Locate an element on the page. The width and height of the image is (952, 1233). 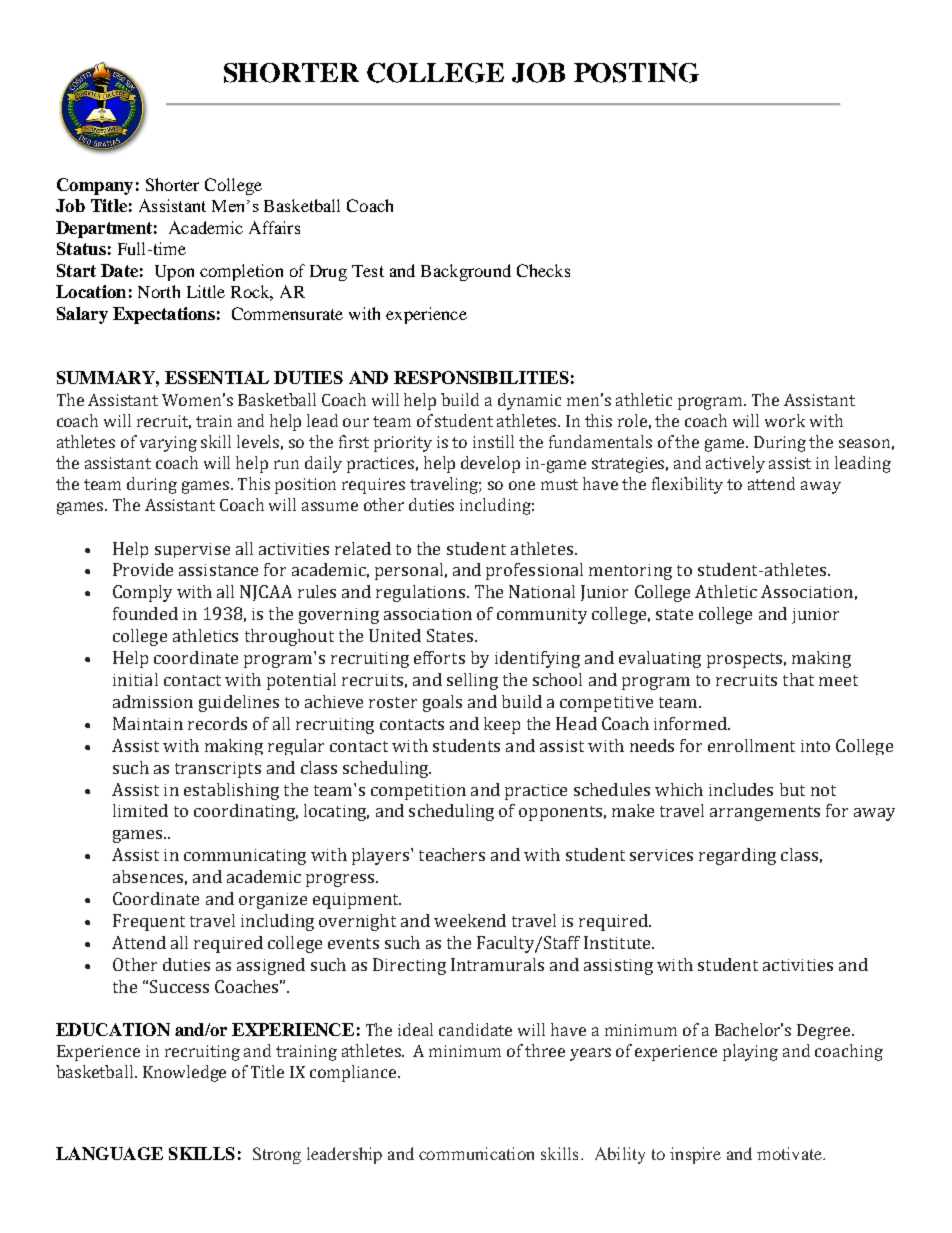
that is located at coordinates (798, 679).
